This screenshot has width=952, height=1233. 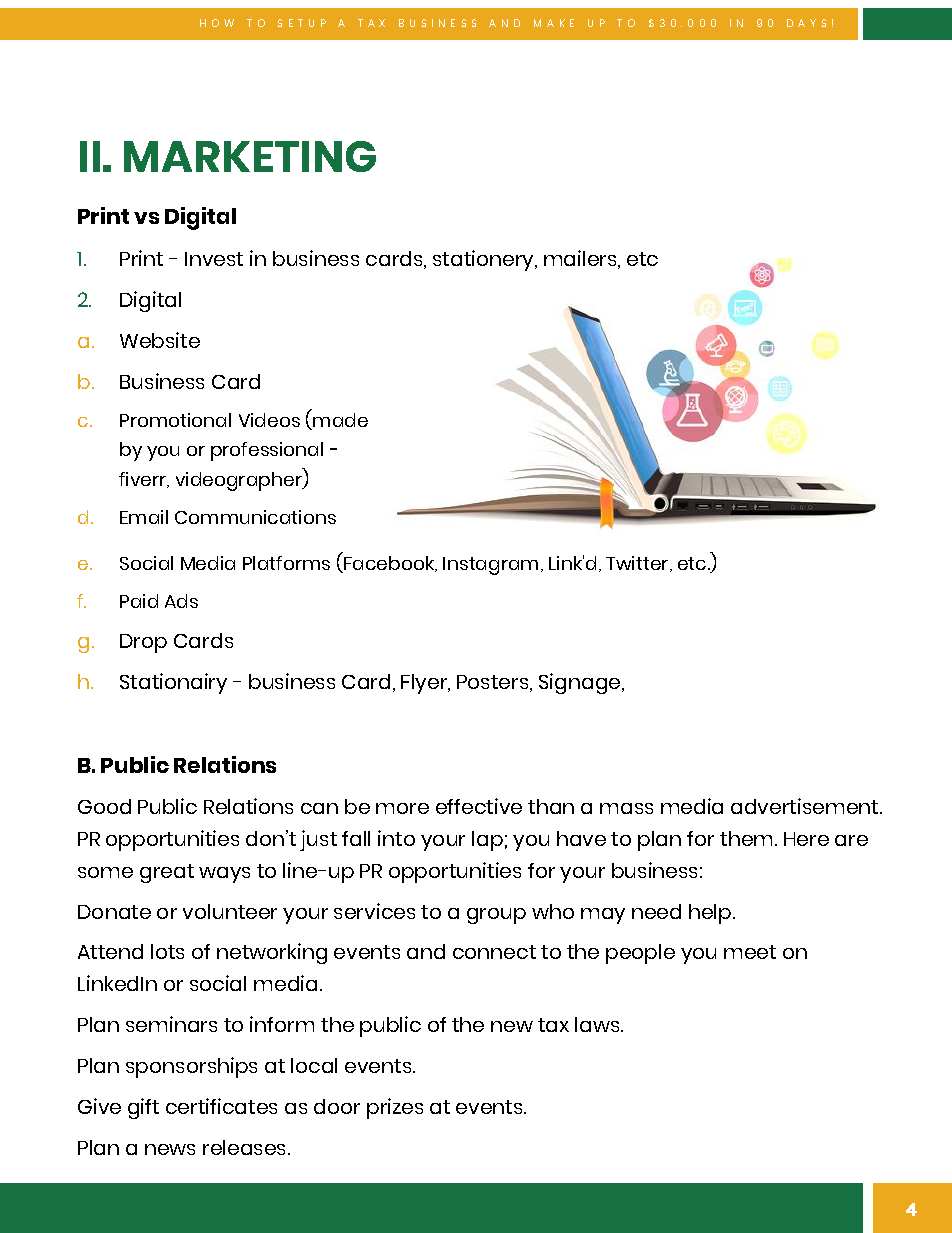 I want to click on certificates, so click(x=221, y=1106).
